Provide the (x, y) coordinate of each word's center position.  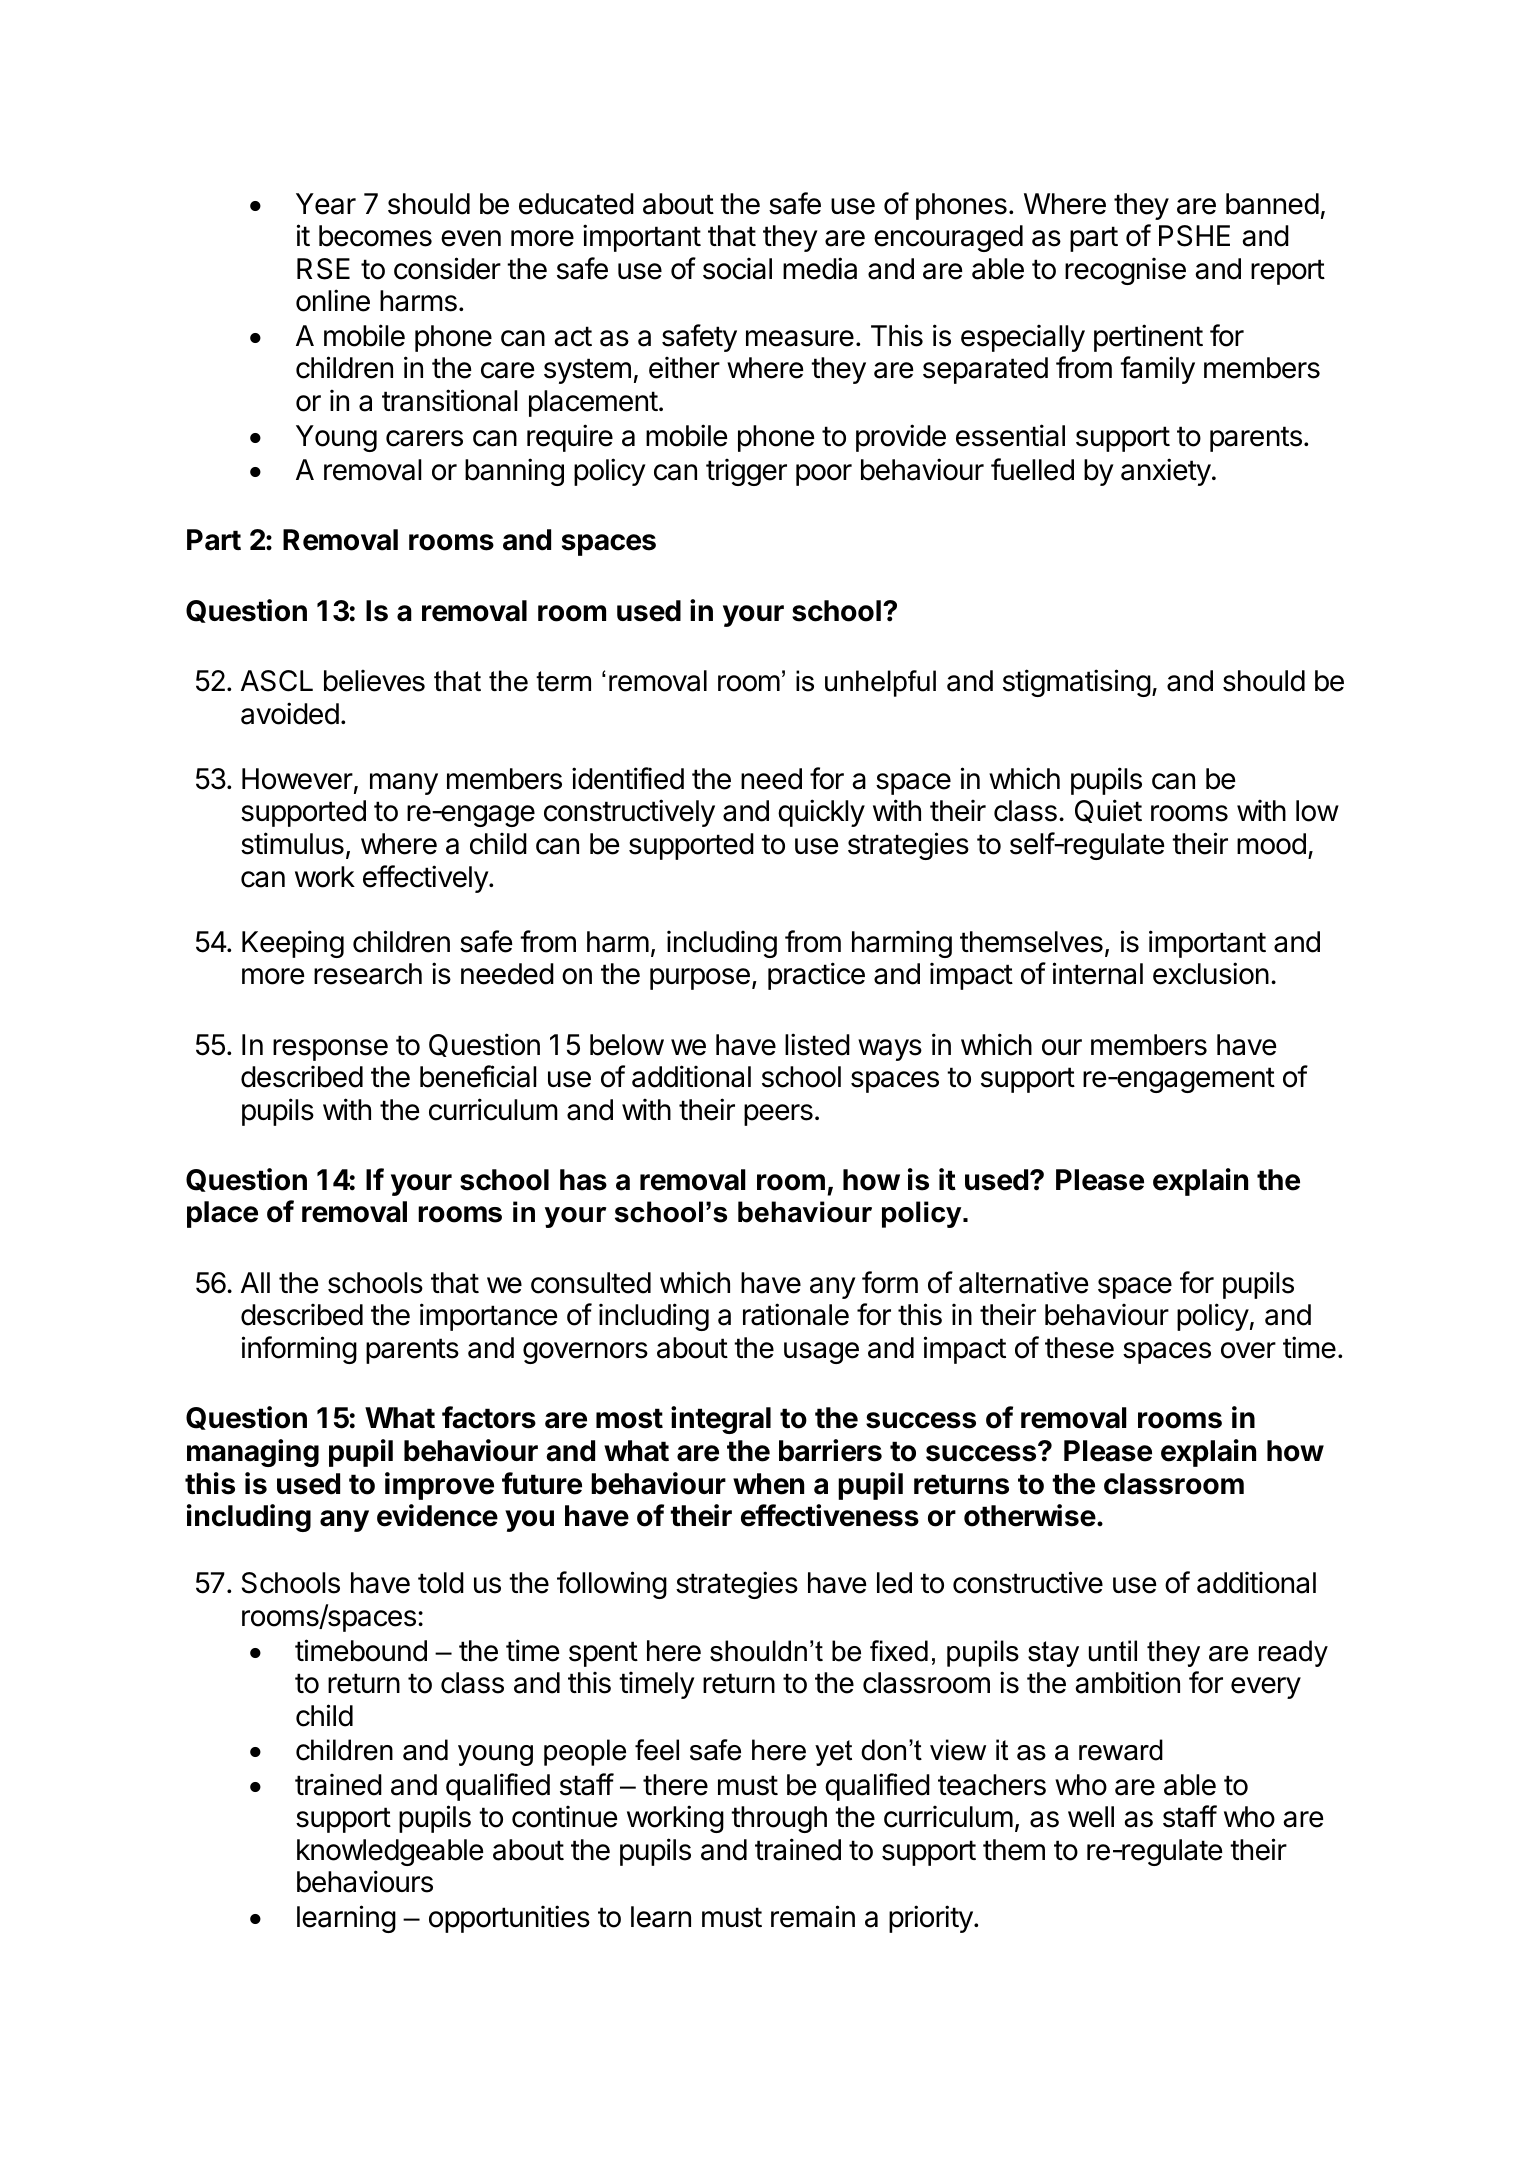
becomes (375, 236)
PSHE (1194, 236)
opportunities (509, 1919)
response (330, 1050)
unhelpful (880, 683)
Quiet (1108, 811)
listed (817, 1044)
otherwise (1030, 1515)
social (737, 268)
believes (374, 680)
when (768, 1484)
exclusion (1211, 973)
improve (439, 1486)
